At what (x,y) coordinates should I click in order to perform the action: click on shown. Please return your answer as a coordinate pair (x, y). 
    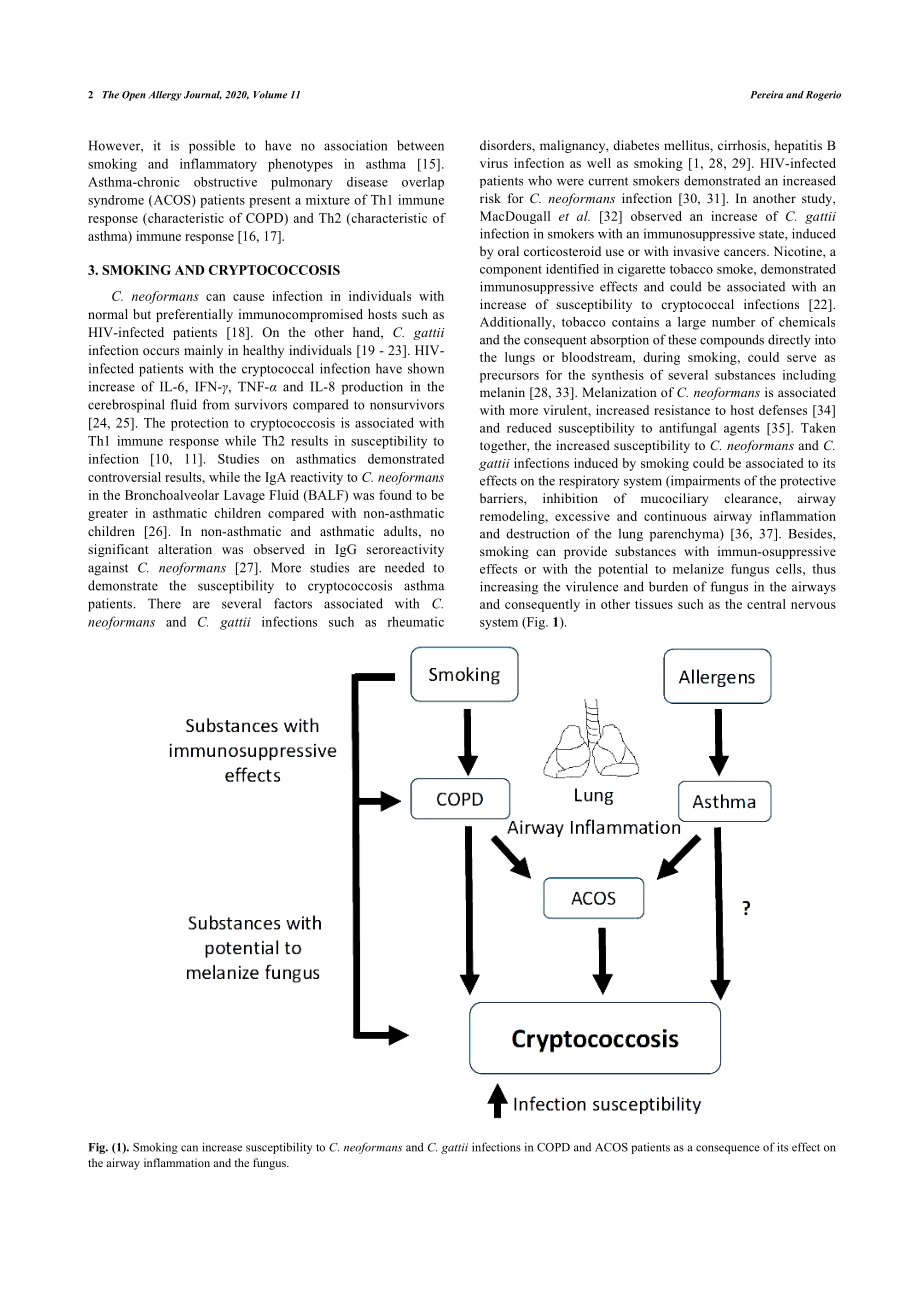
    Looking at the image, I should click on (426, 368).
